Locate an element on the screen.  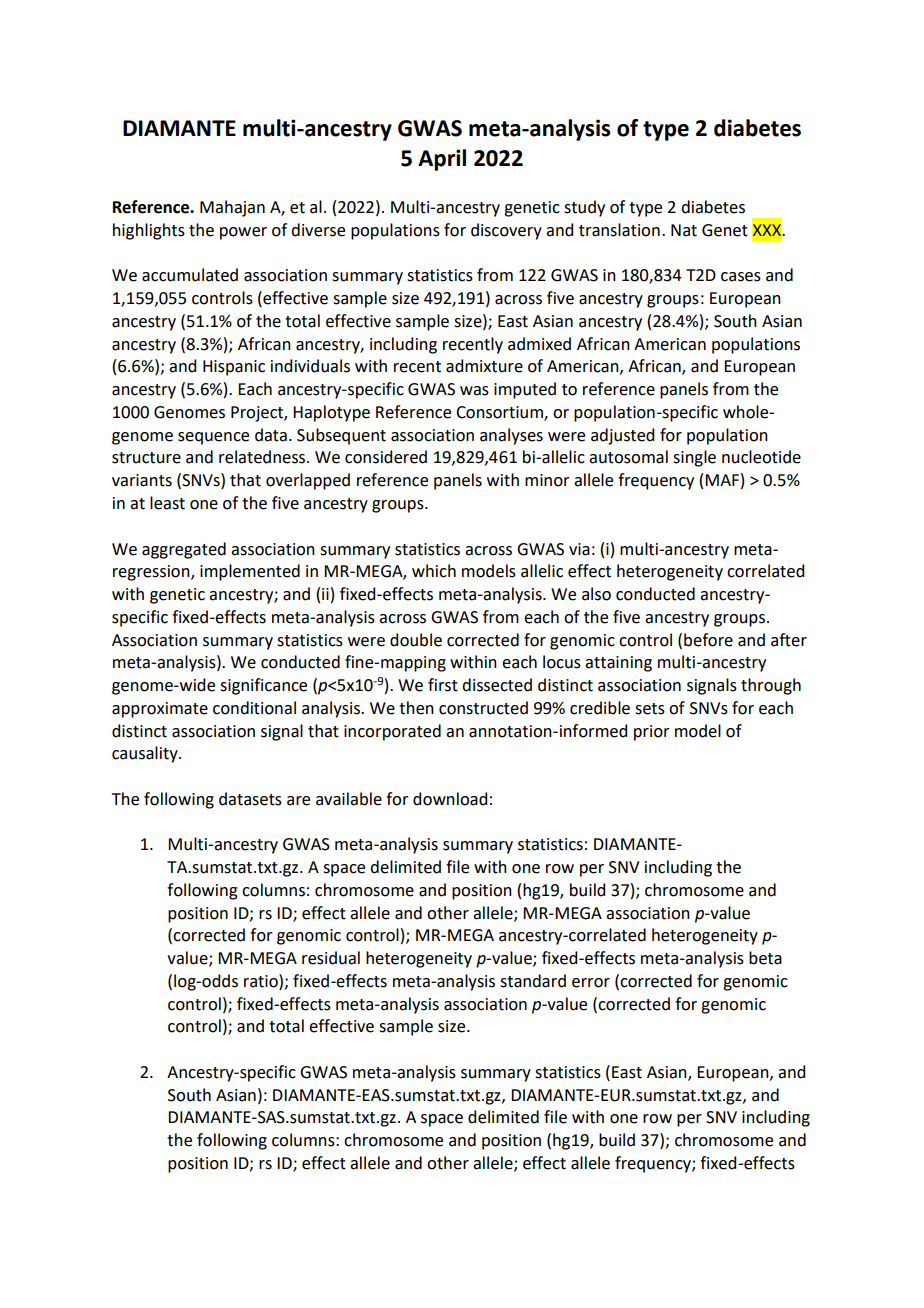
cases is located at coordinates (741, 277).
